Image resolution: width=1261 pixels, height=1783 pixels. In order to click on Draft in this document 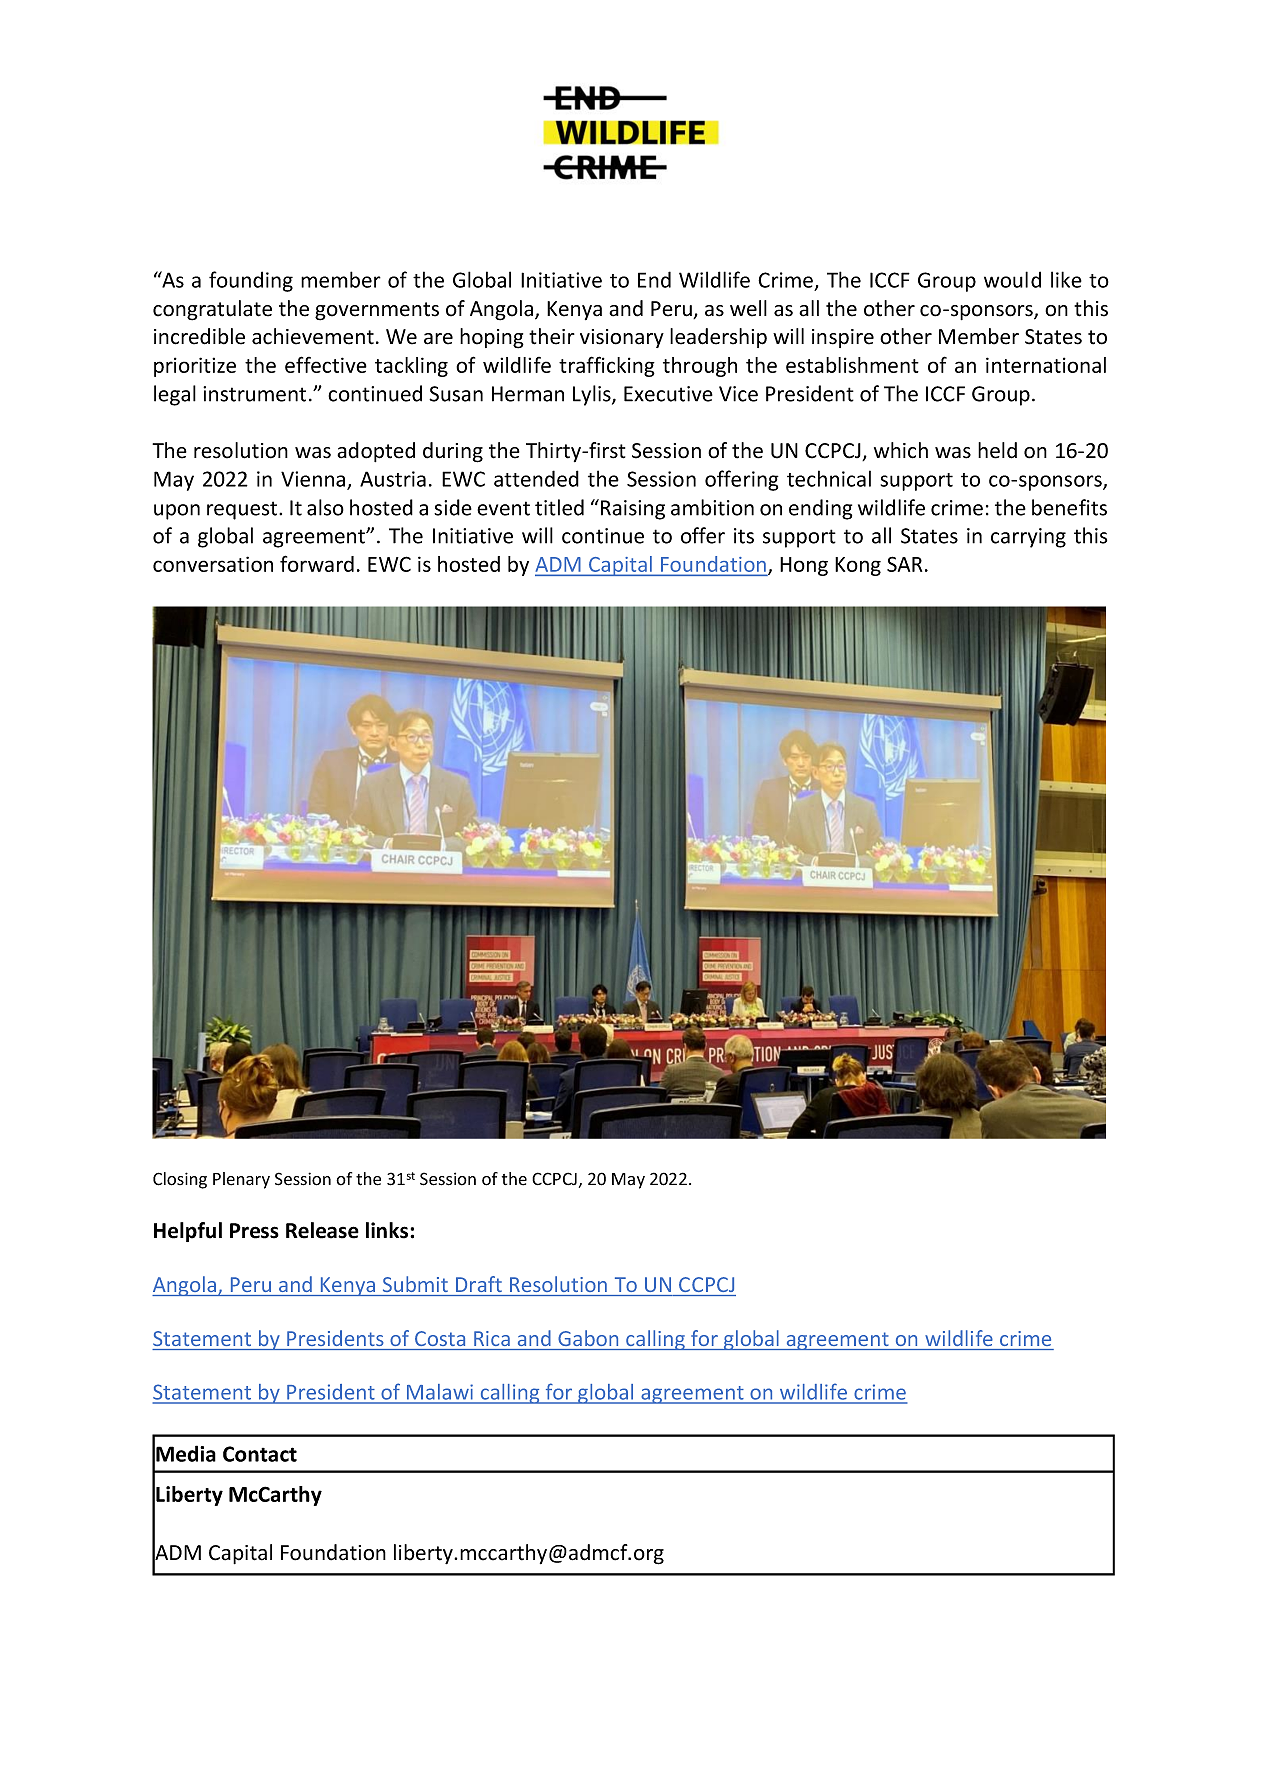, I will do `click(479, 1284)`.
